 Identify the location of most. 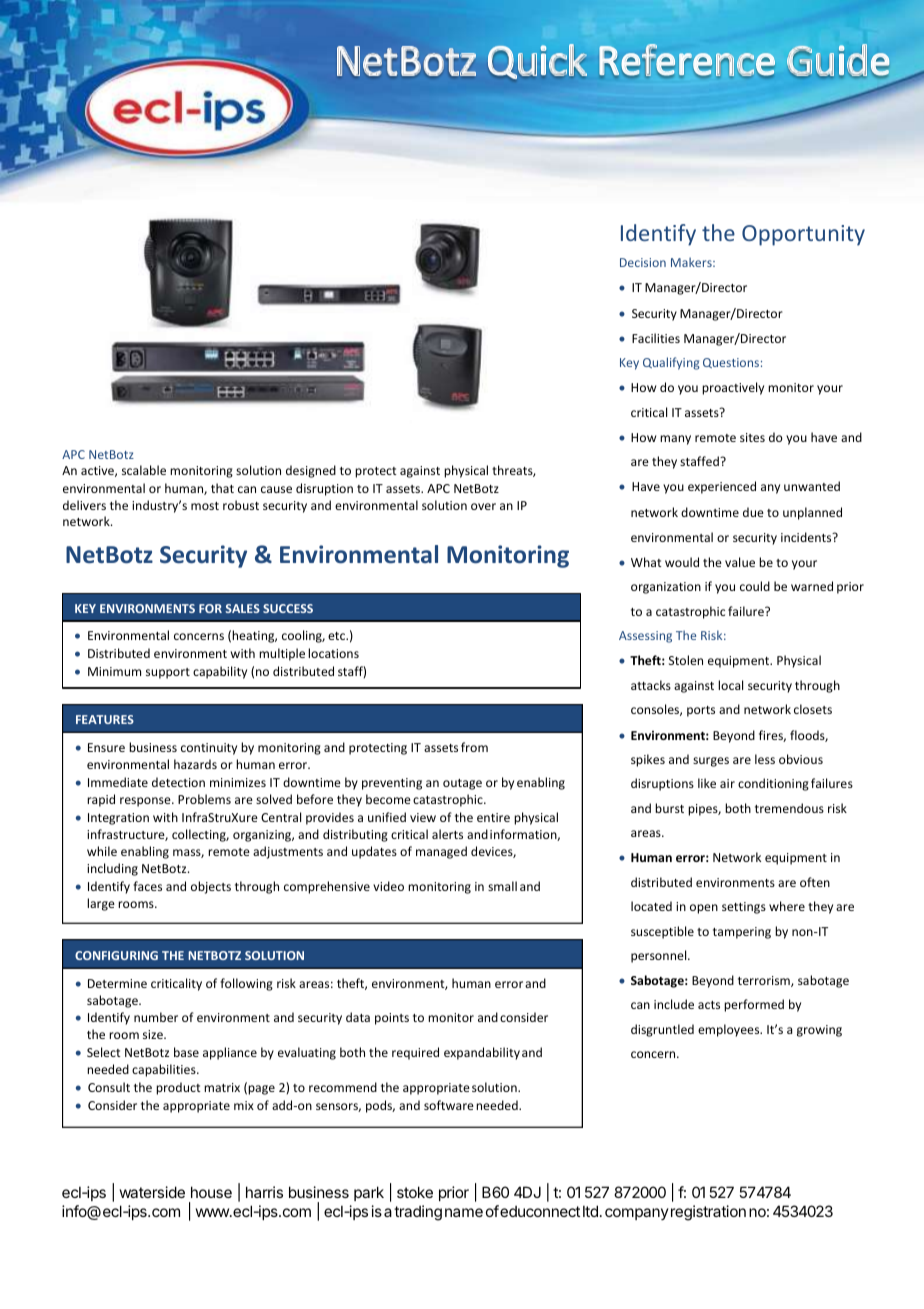
(205, 506).
